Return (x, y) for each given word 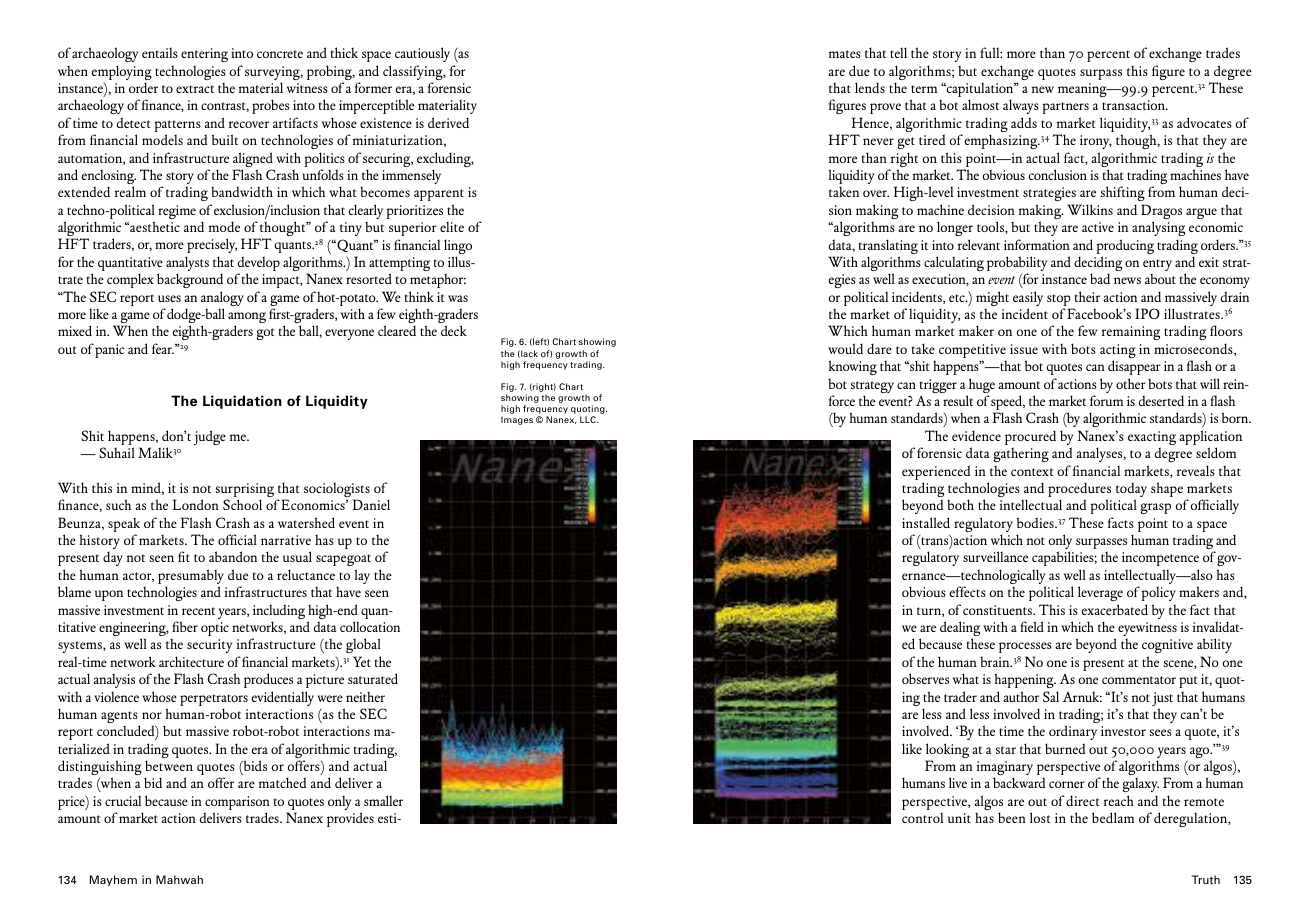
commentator (1139, 680)
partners (1065, 108)
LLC (589, 419)
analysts (187, 265)
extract (195, 89)
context (1032, 472)
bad (1100, 278)
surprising (245, 491)
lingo (458, 248)
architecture (191, 661)
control (922, 817)
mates (845, 54)
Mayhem (113, 881)
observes (925, 678)
